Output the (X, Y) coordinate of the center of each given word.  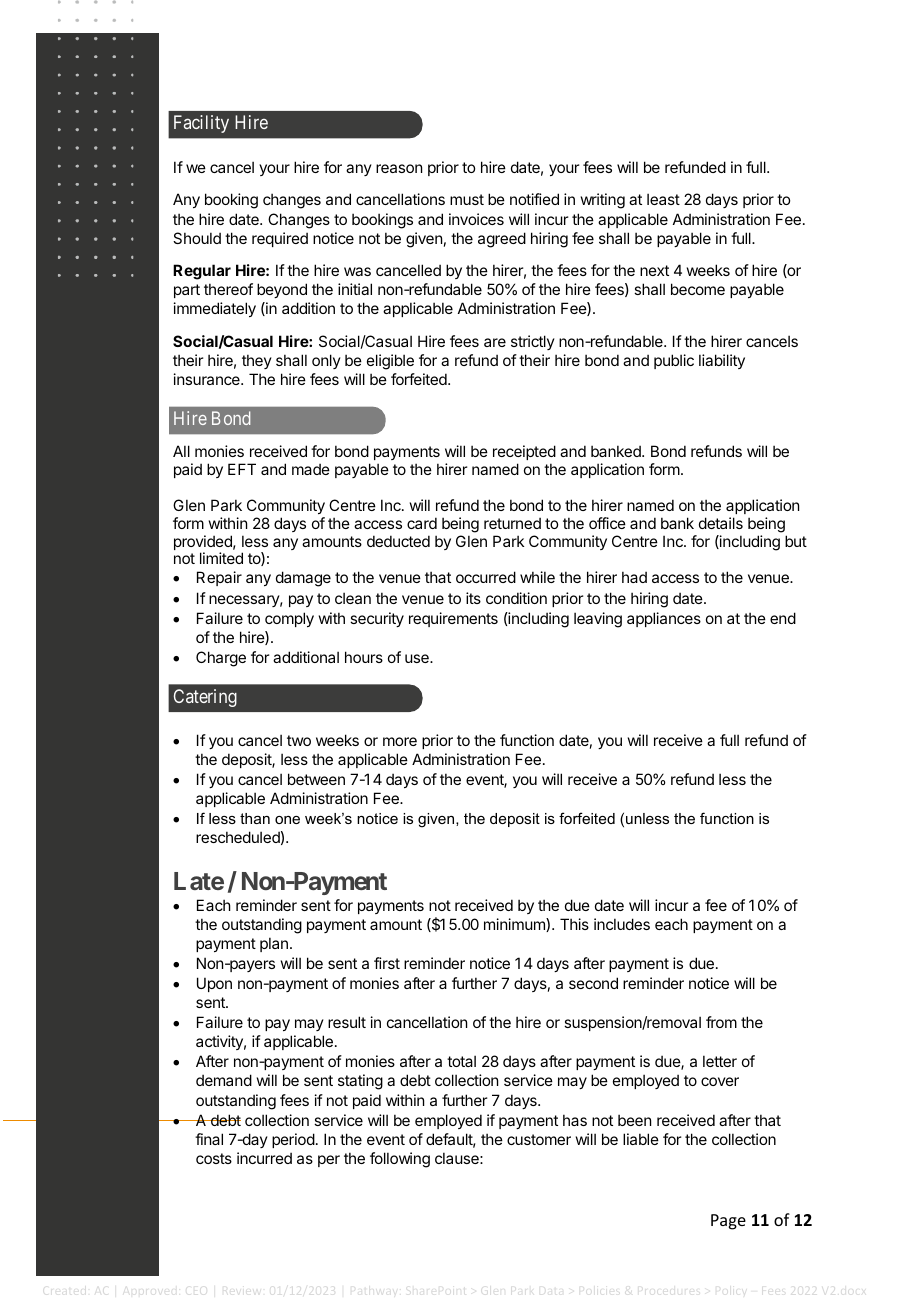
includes (622, 924)
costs (214, 1158)
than (255, 818)
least (663, 199)
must (467, 199)
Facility (201, 124)
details (721, 523)
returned (512, 523)
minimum (515, 925)
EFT (242, 469)
